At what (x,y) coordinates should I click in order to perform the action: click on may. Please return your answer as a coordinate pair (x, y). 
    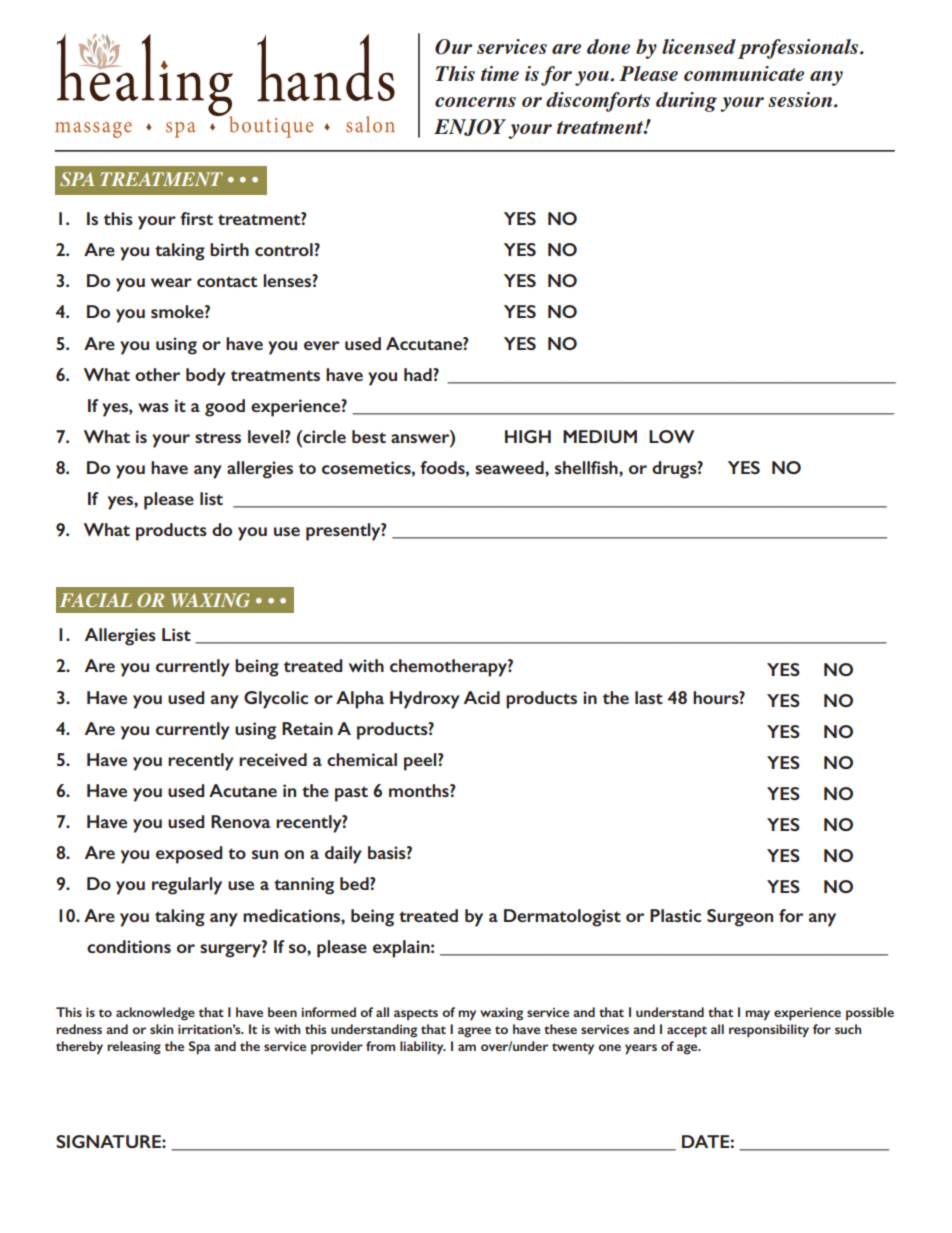
    Looking at the image, I should click on (757, 1015).
